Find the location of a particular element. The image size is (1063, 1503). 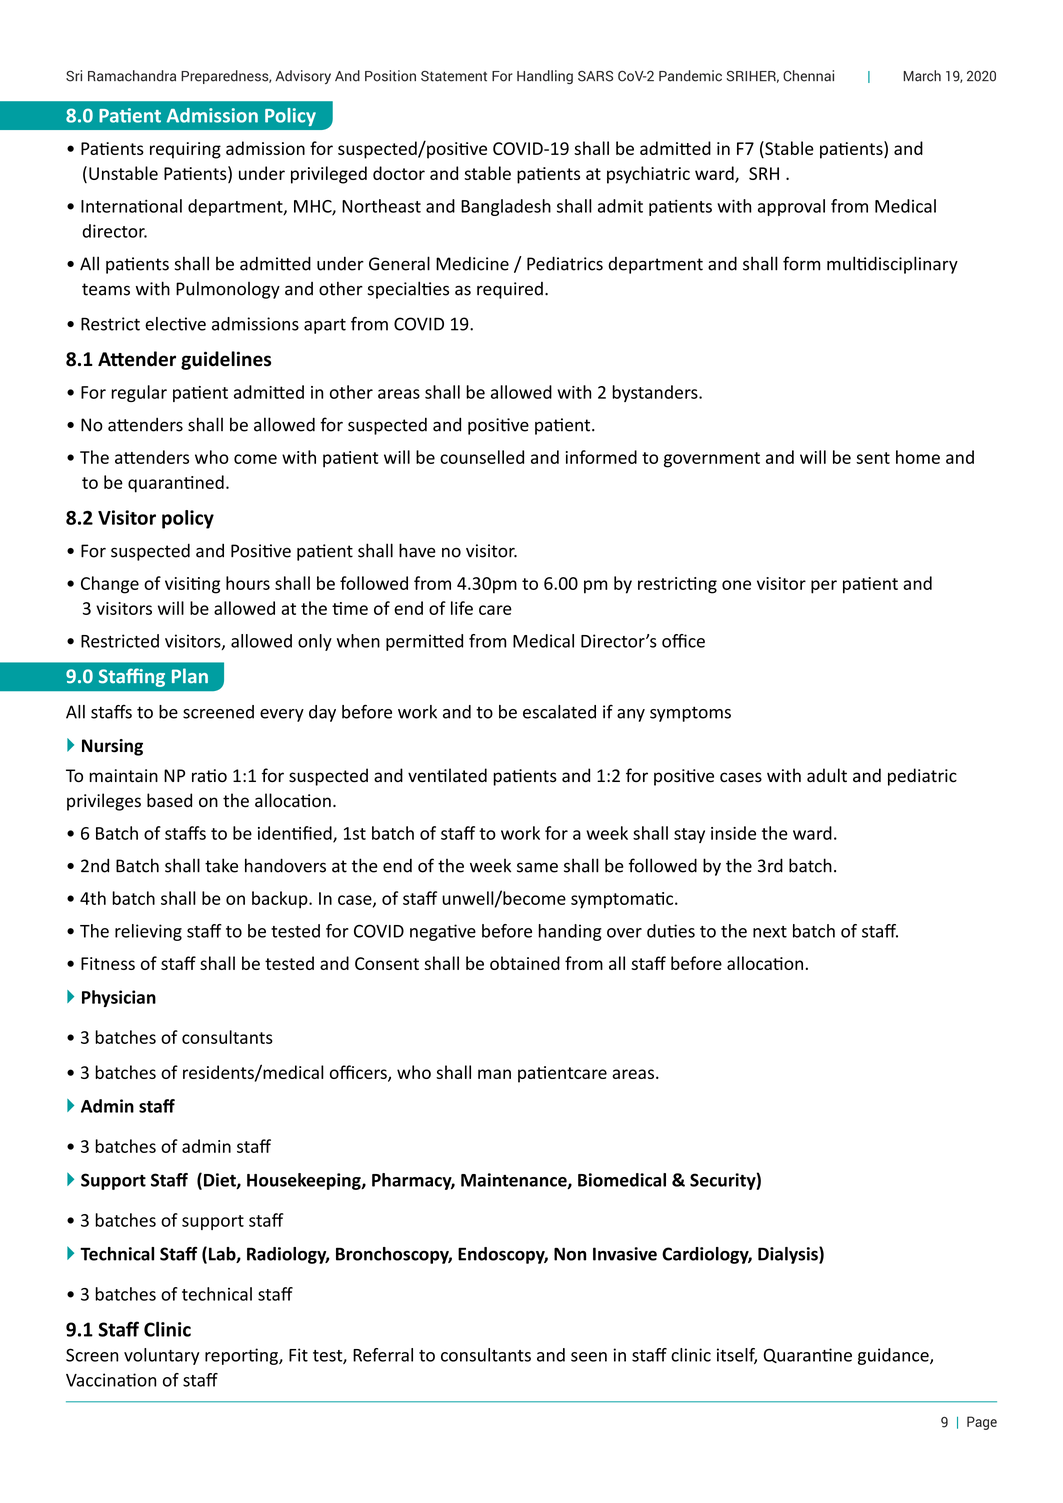

escalated is located at coordinates (559, 712).
